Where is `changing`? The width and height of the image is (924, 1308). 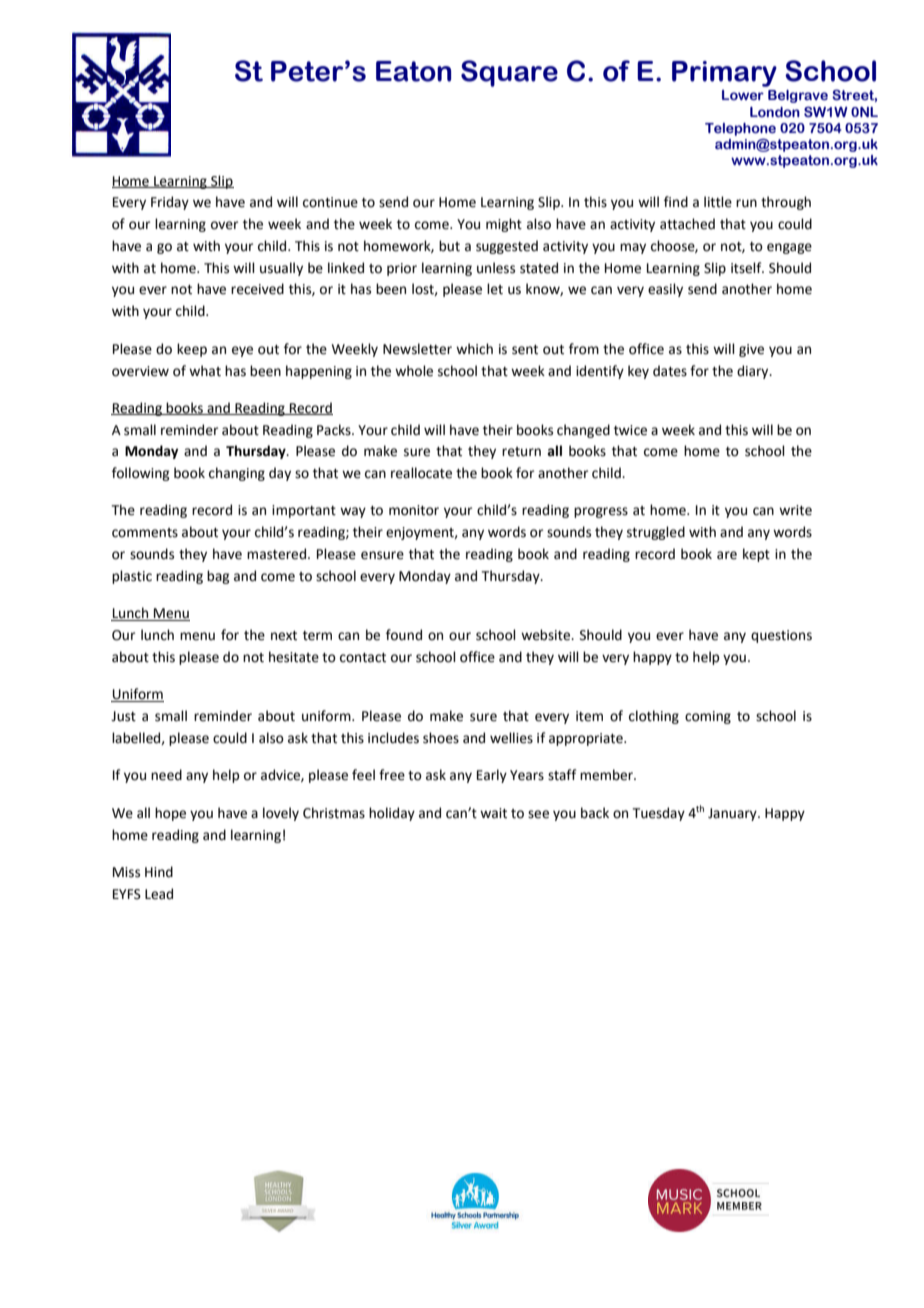 changing is located at coordinates (237, 474).
